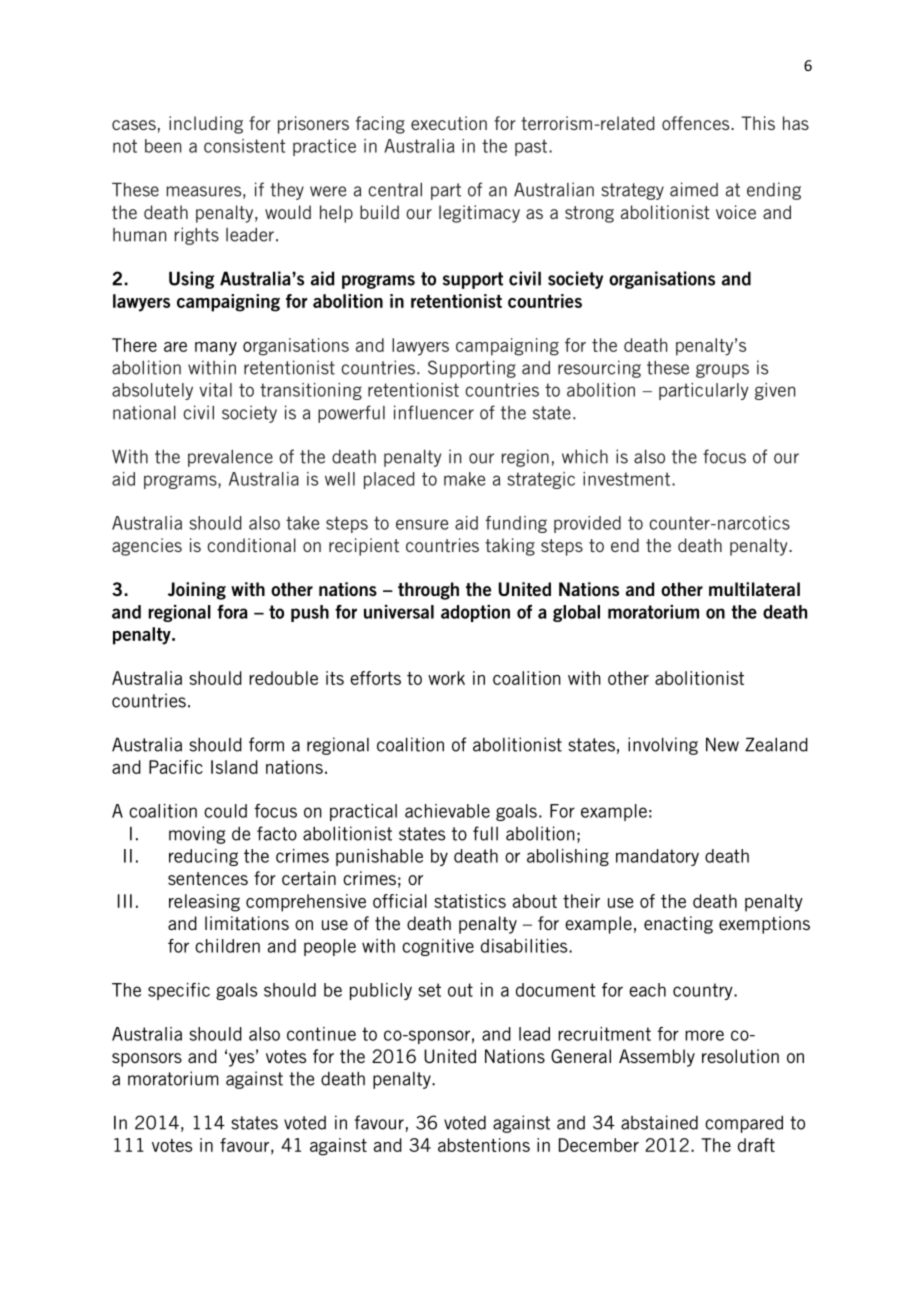 The width and height of the document is (924, 1308). Describe the element at coordinates (447, 811) in the document. I see `achievable` at that location.
